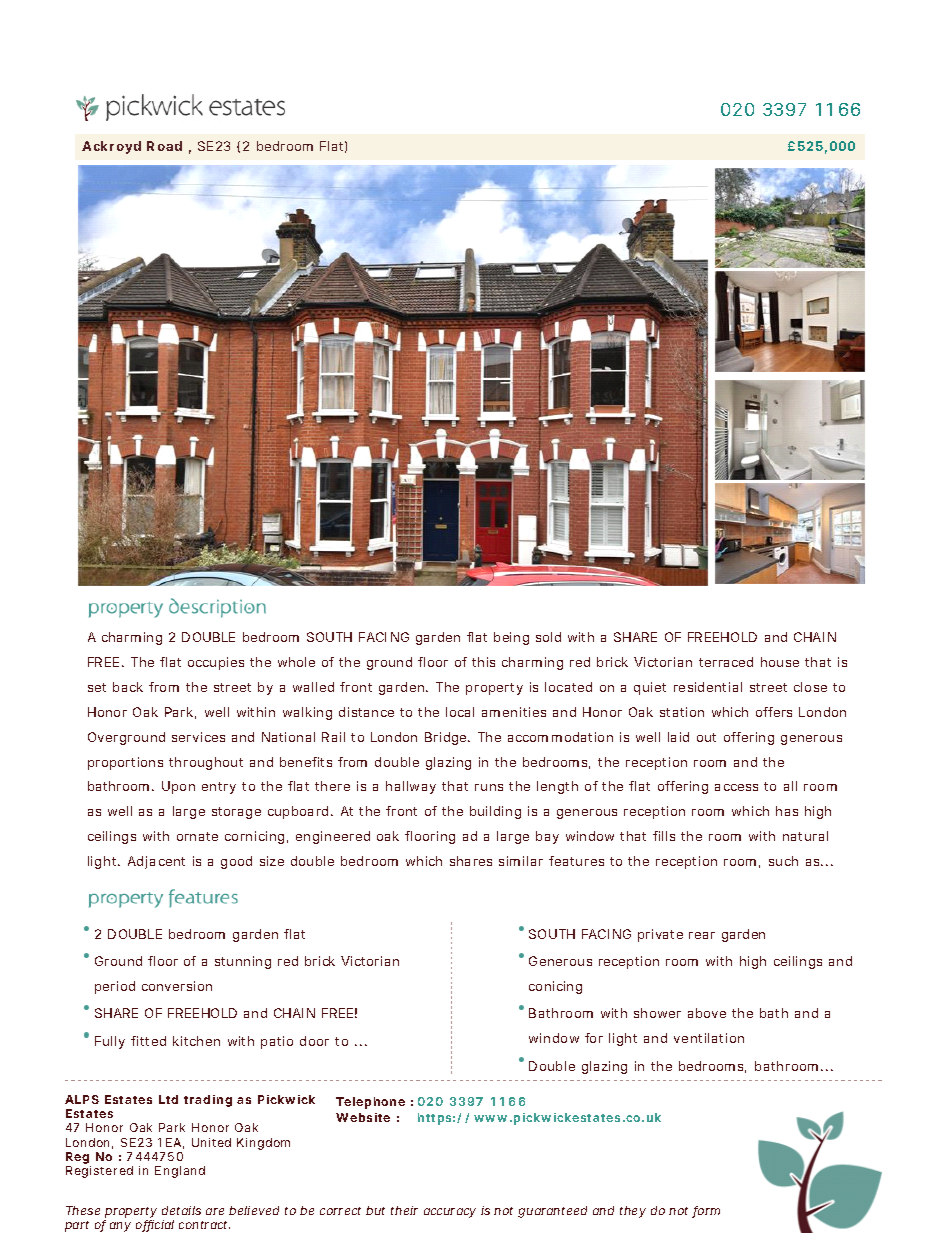 This image has width=952, height=1233. I want to click on Road, so click(164, 146).
